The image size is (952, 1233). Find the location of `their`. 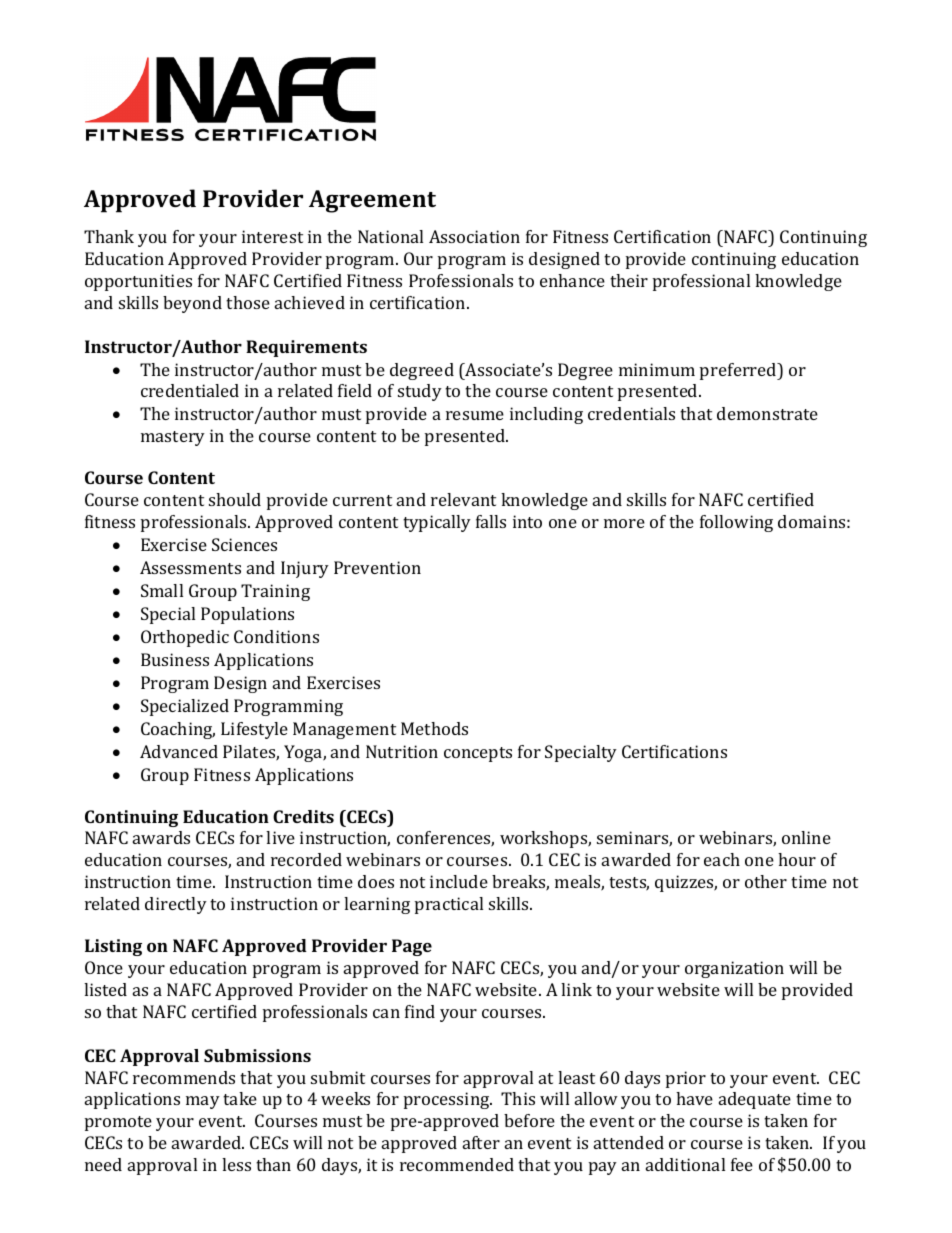

their is located at coordinates (629, 280).
